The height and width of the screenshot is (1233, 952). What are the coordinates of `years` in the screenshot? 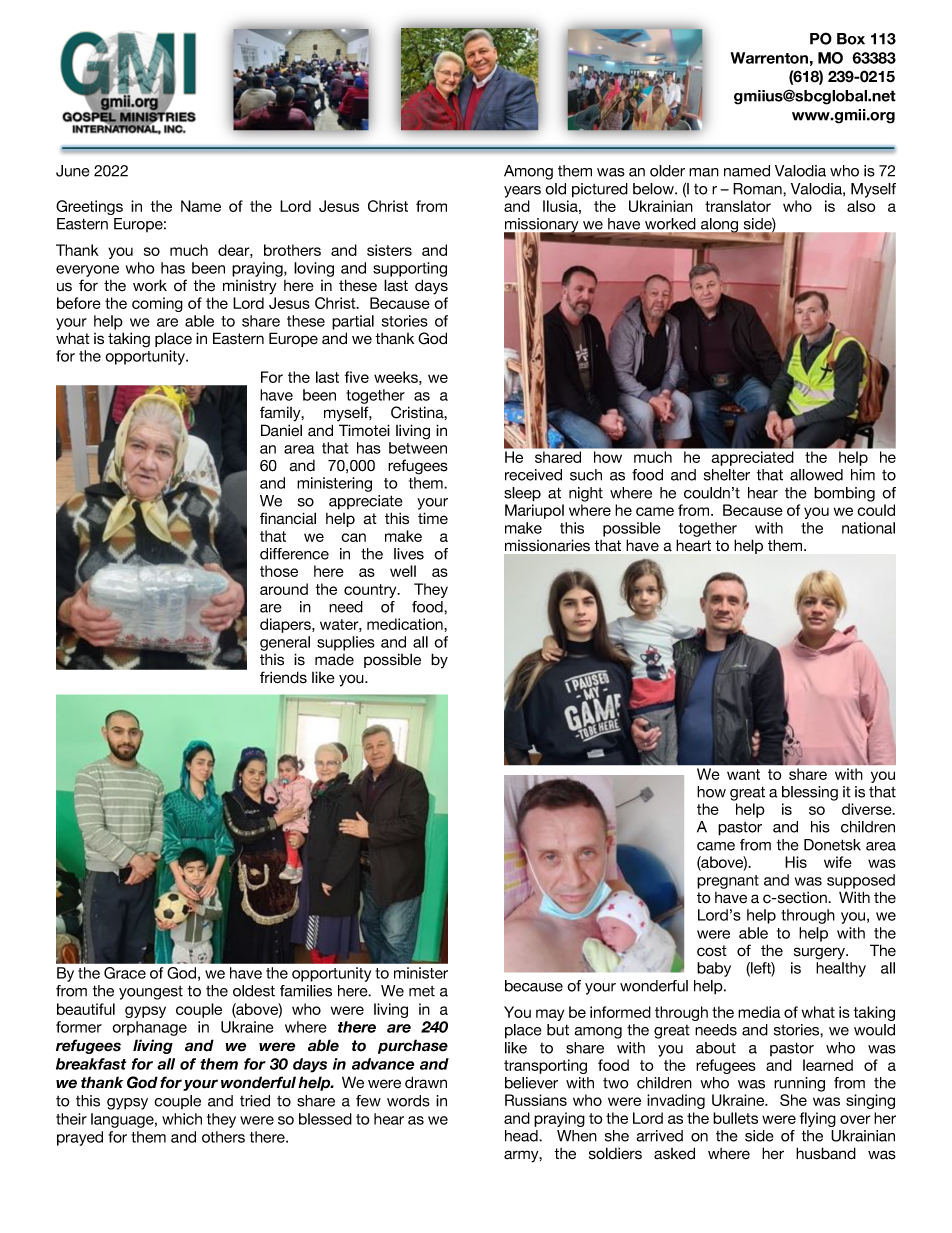 It's located at (522, 192).
